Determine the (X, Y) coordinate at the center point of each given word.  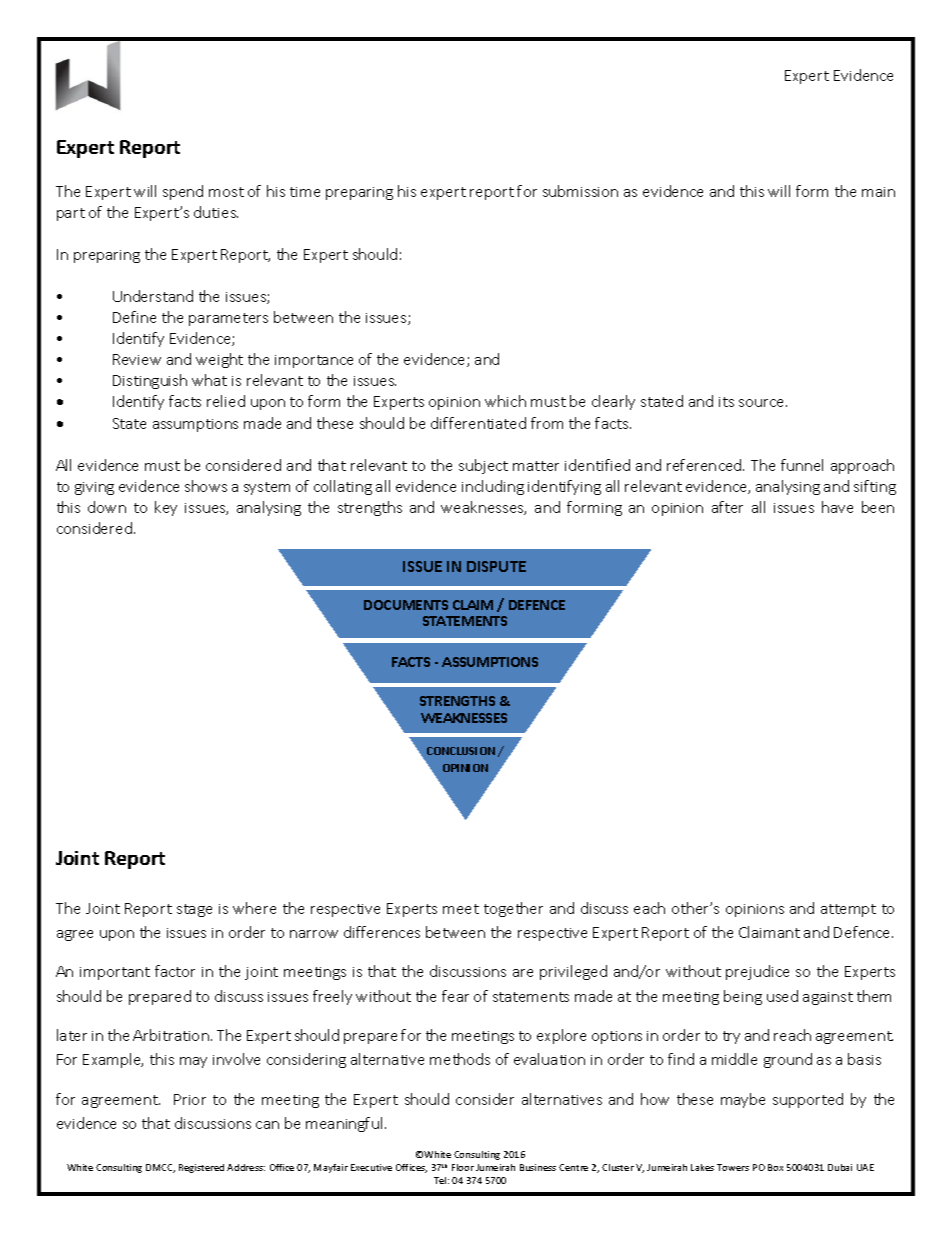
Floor (463, 1167)
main (878, 192)
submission (580, 191)
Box (775, 1167)
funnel (802, 465)
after (727, 507)
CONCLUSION (461, 751)
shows (206, 486)
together (513, 909)
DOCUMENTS (406, 605)
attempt (848, 910)
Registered (201, 1168)
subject (483, 466)
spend (183, 192)
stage (194, 910)
